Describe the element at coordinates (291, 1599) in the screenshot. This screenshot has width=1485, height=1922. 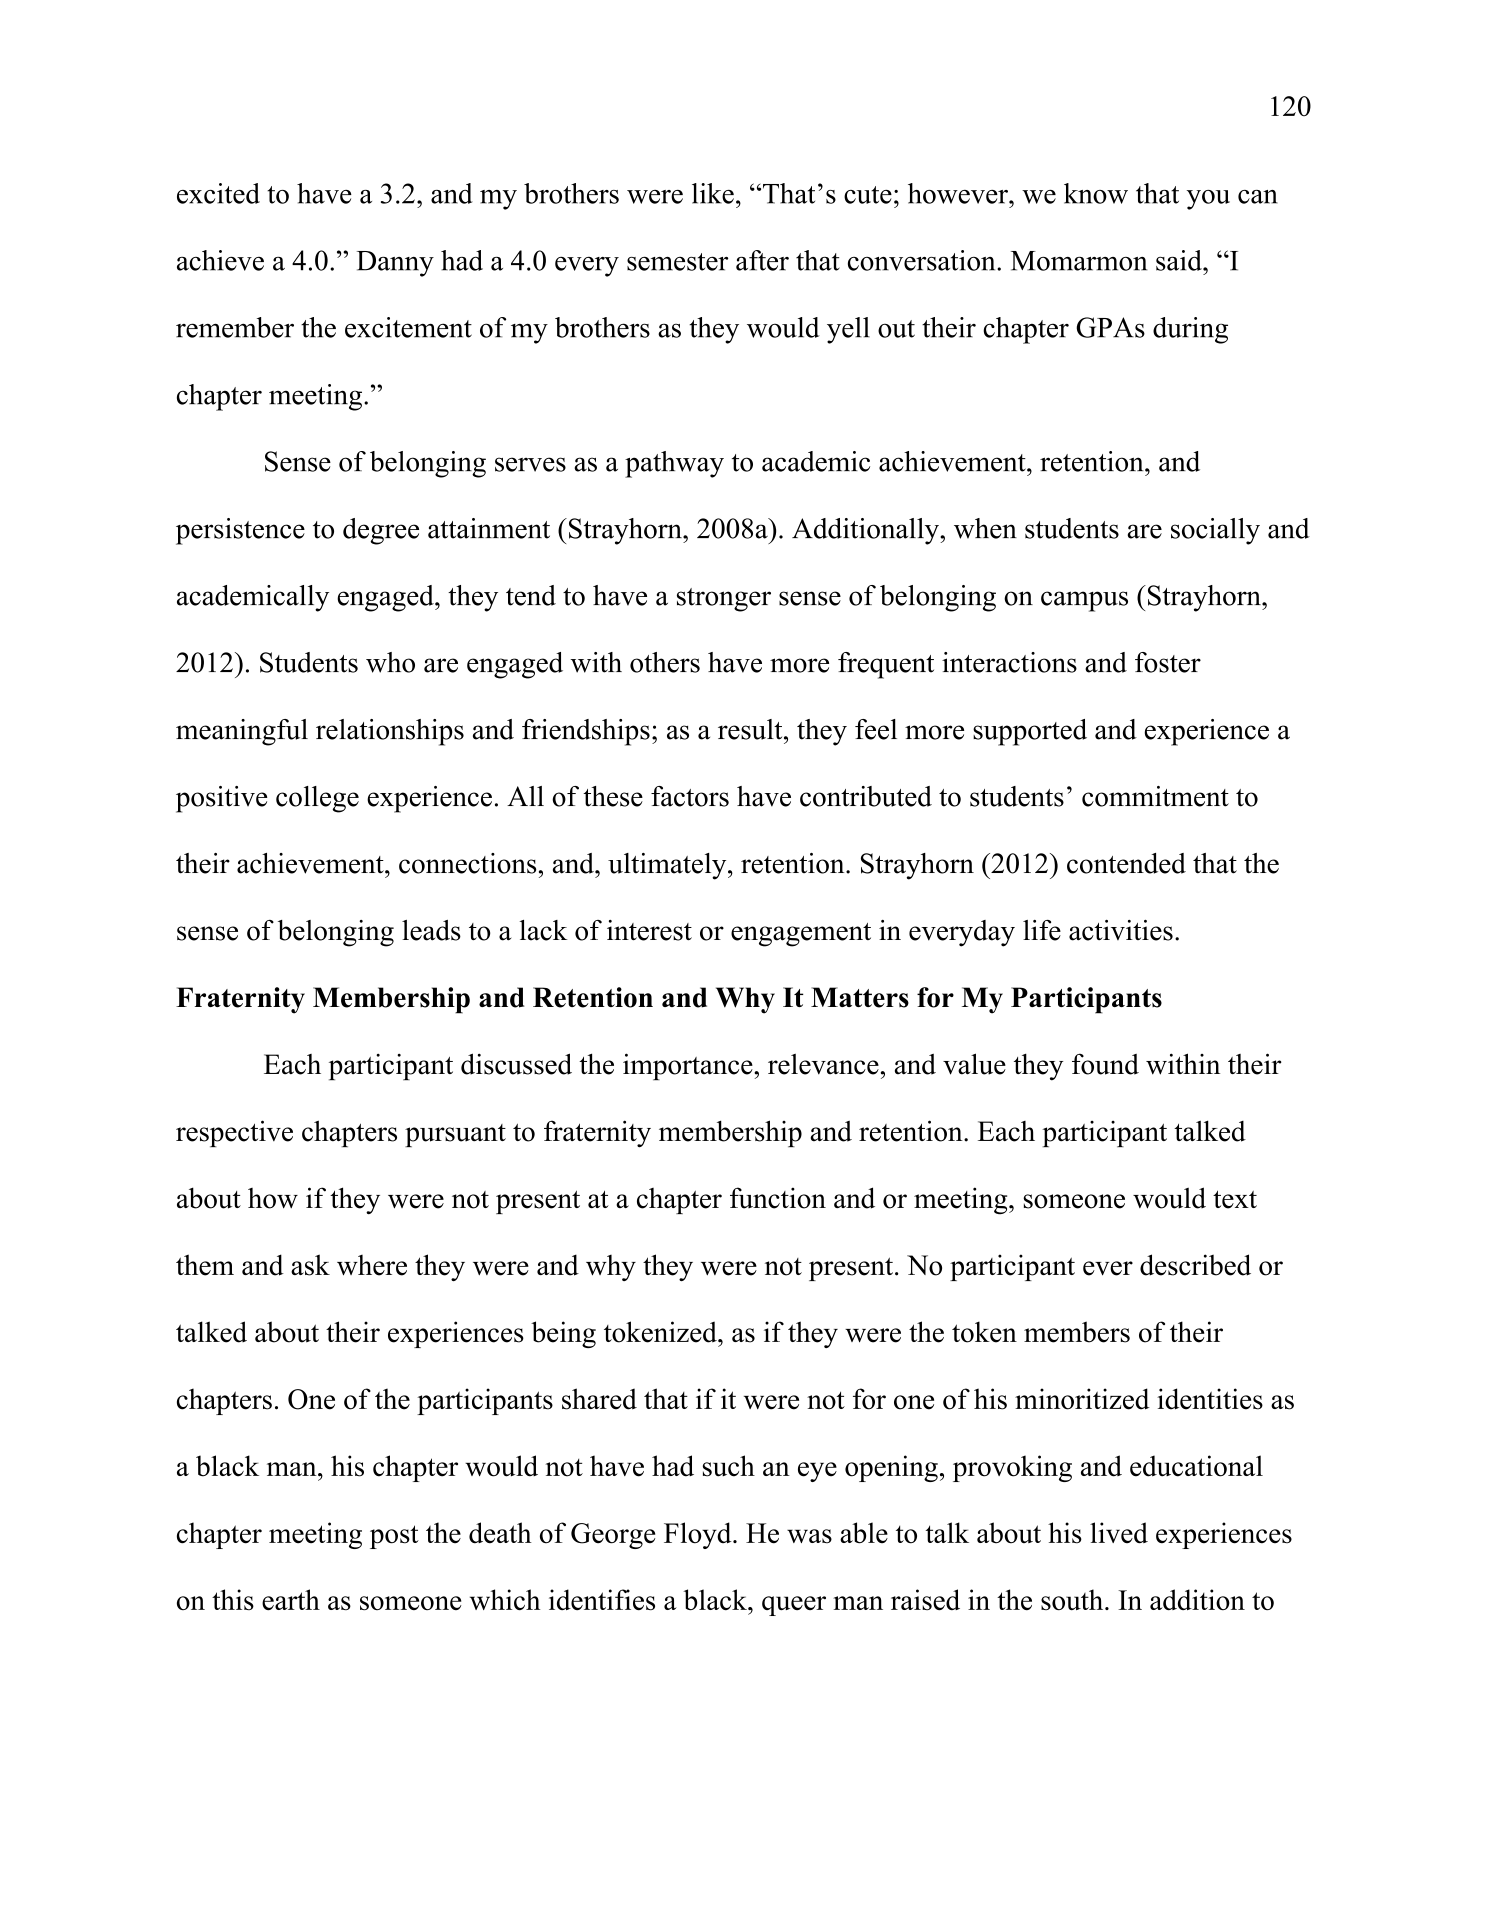
I see `earth` at that location.
